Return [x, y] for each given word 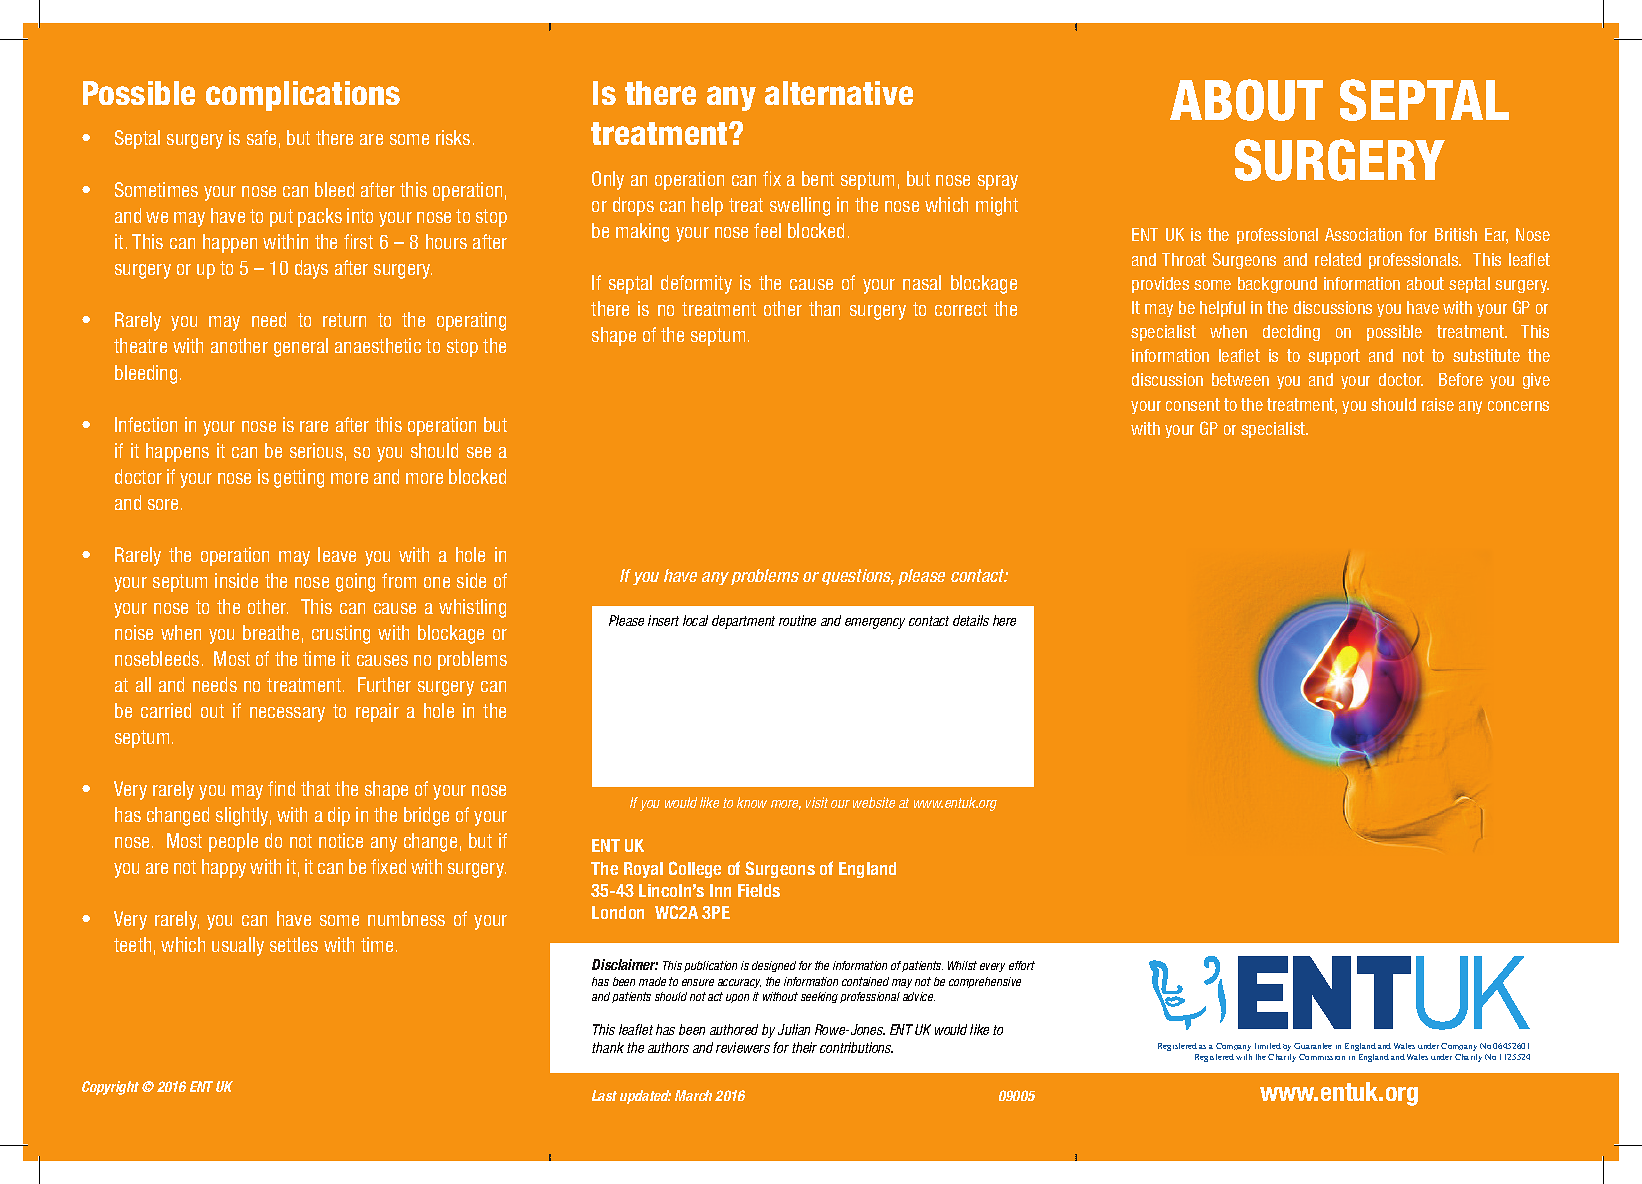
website [874, 802]
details [971, 620]
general [301, 347]
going [355, 582]
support [1334, 357]
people [233, 842]
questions [858, 577]
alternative [839, 93]
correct [961, 309]
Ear [1496, 236]
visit [817, 802]
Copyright [110, 1088]
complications [303, 96]
